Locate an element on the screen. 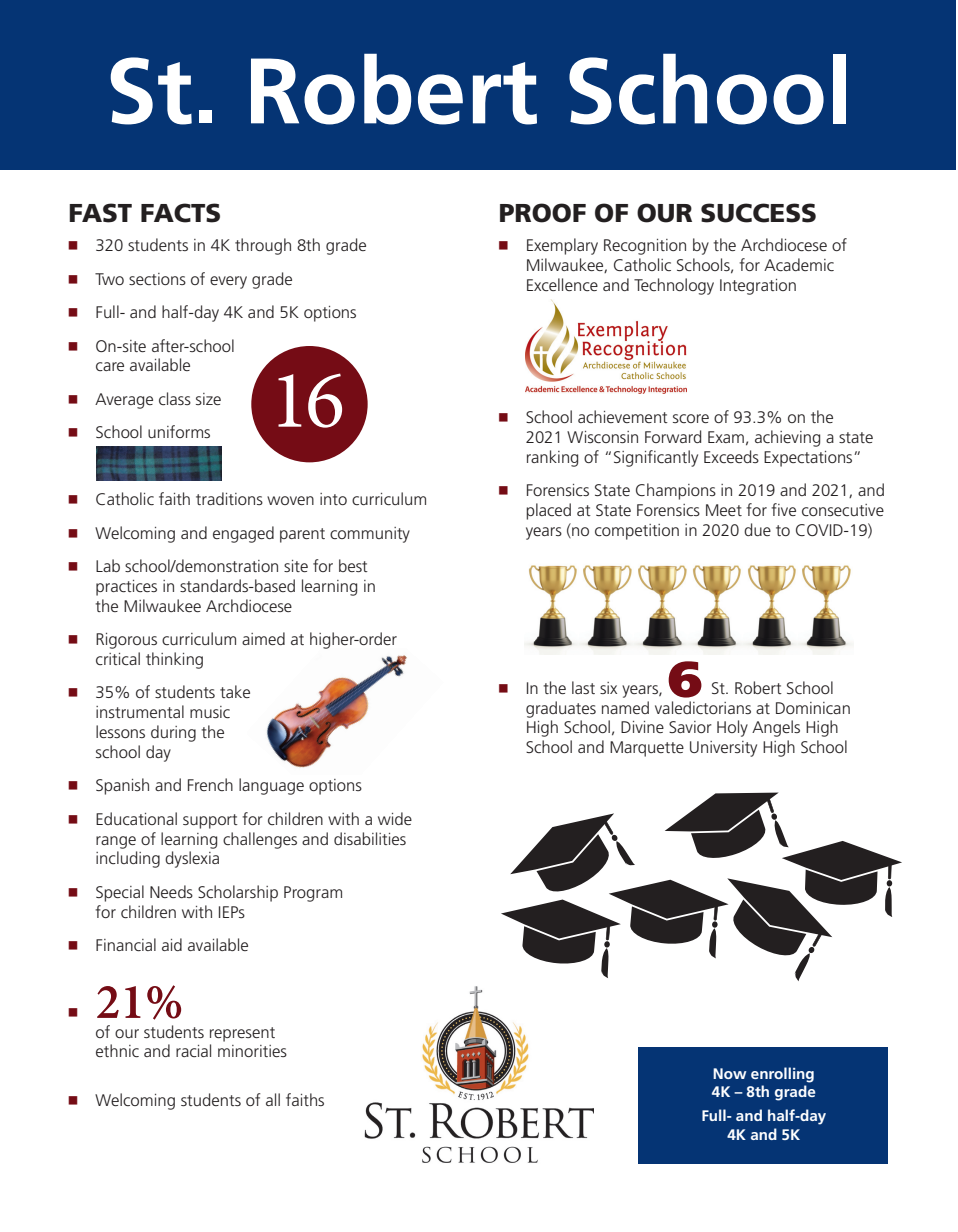 The image size is (958, 1232). Now is located at coordinates (730, 1073).
